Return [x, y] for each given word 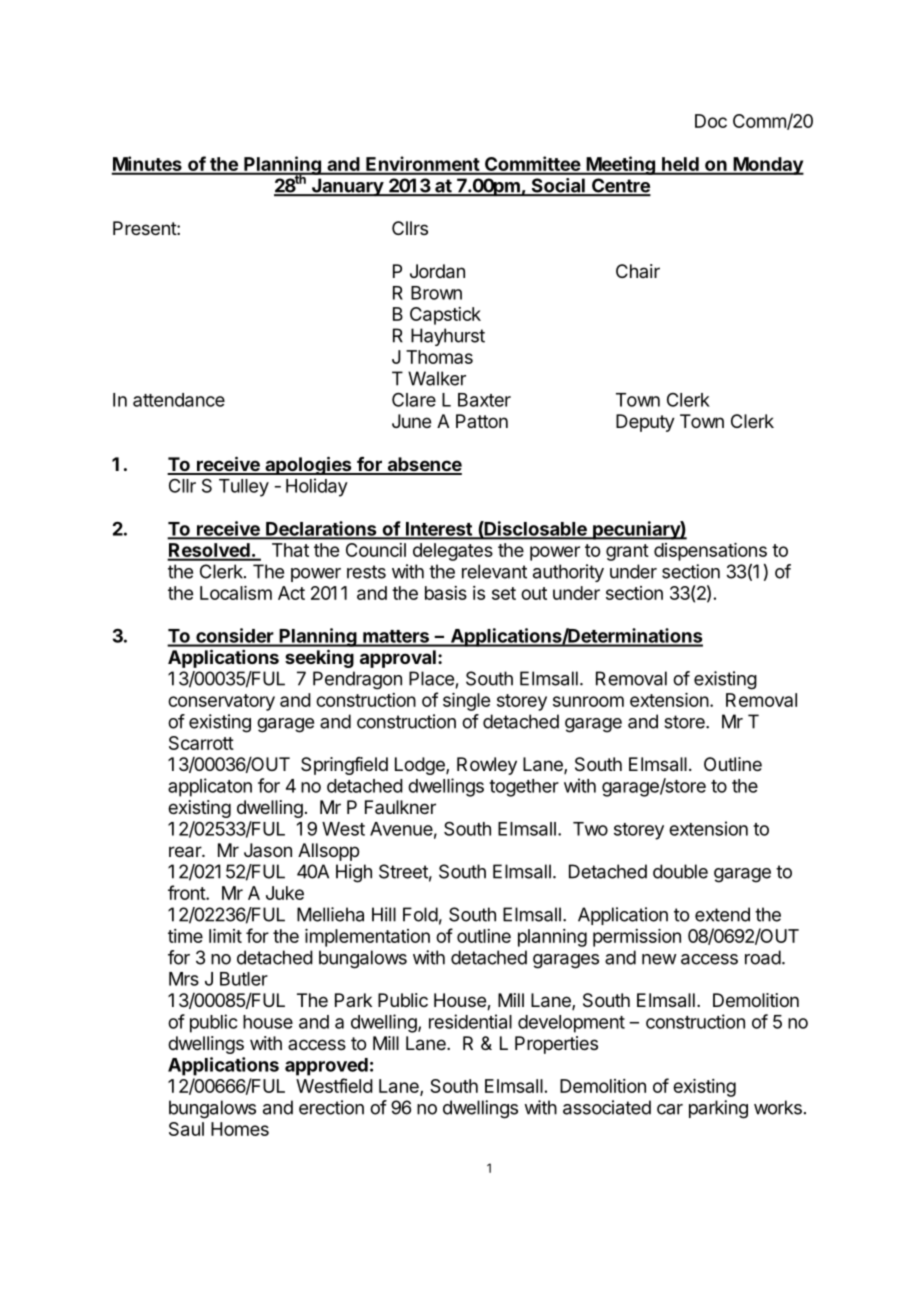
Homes [240, 1129]
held [680, 165]
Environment [422, 165]
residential [470, 1021]
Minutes [148, 165]
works [778, 1107]
